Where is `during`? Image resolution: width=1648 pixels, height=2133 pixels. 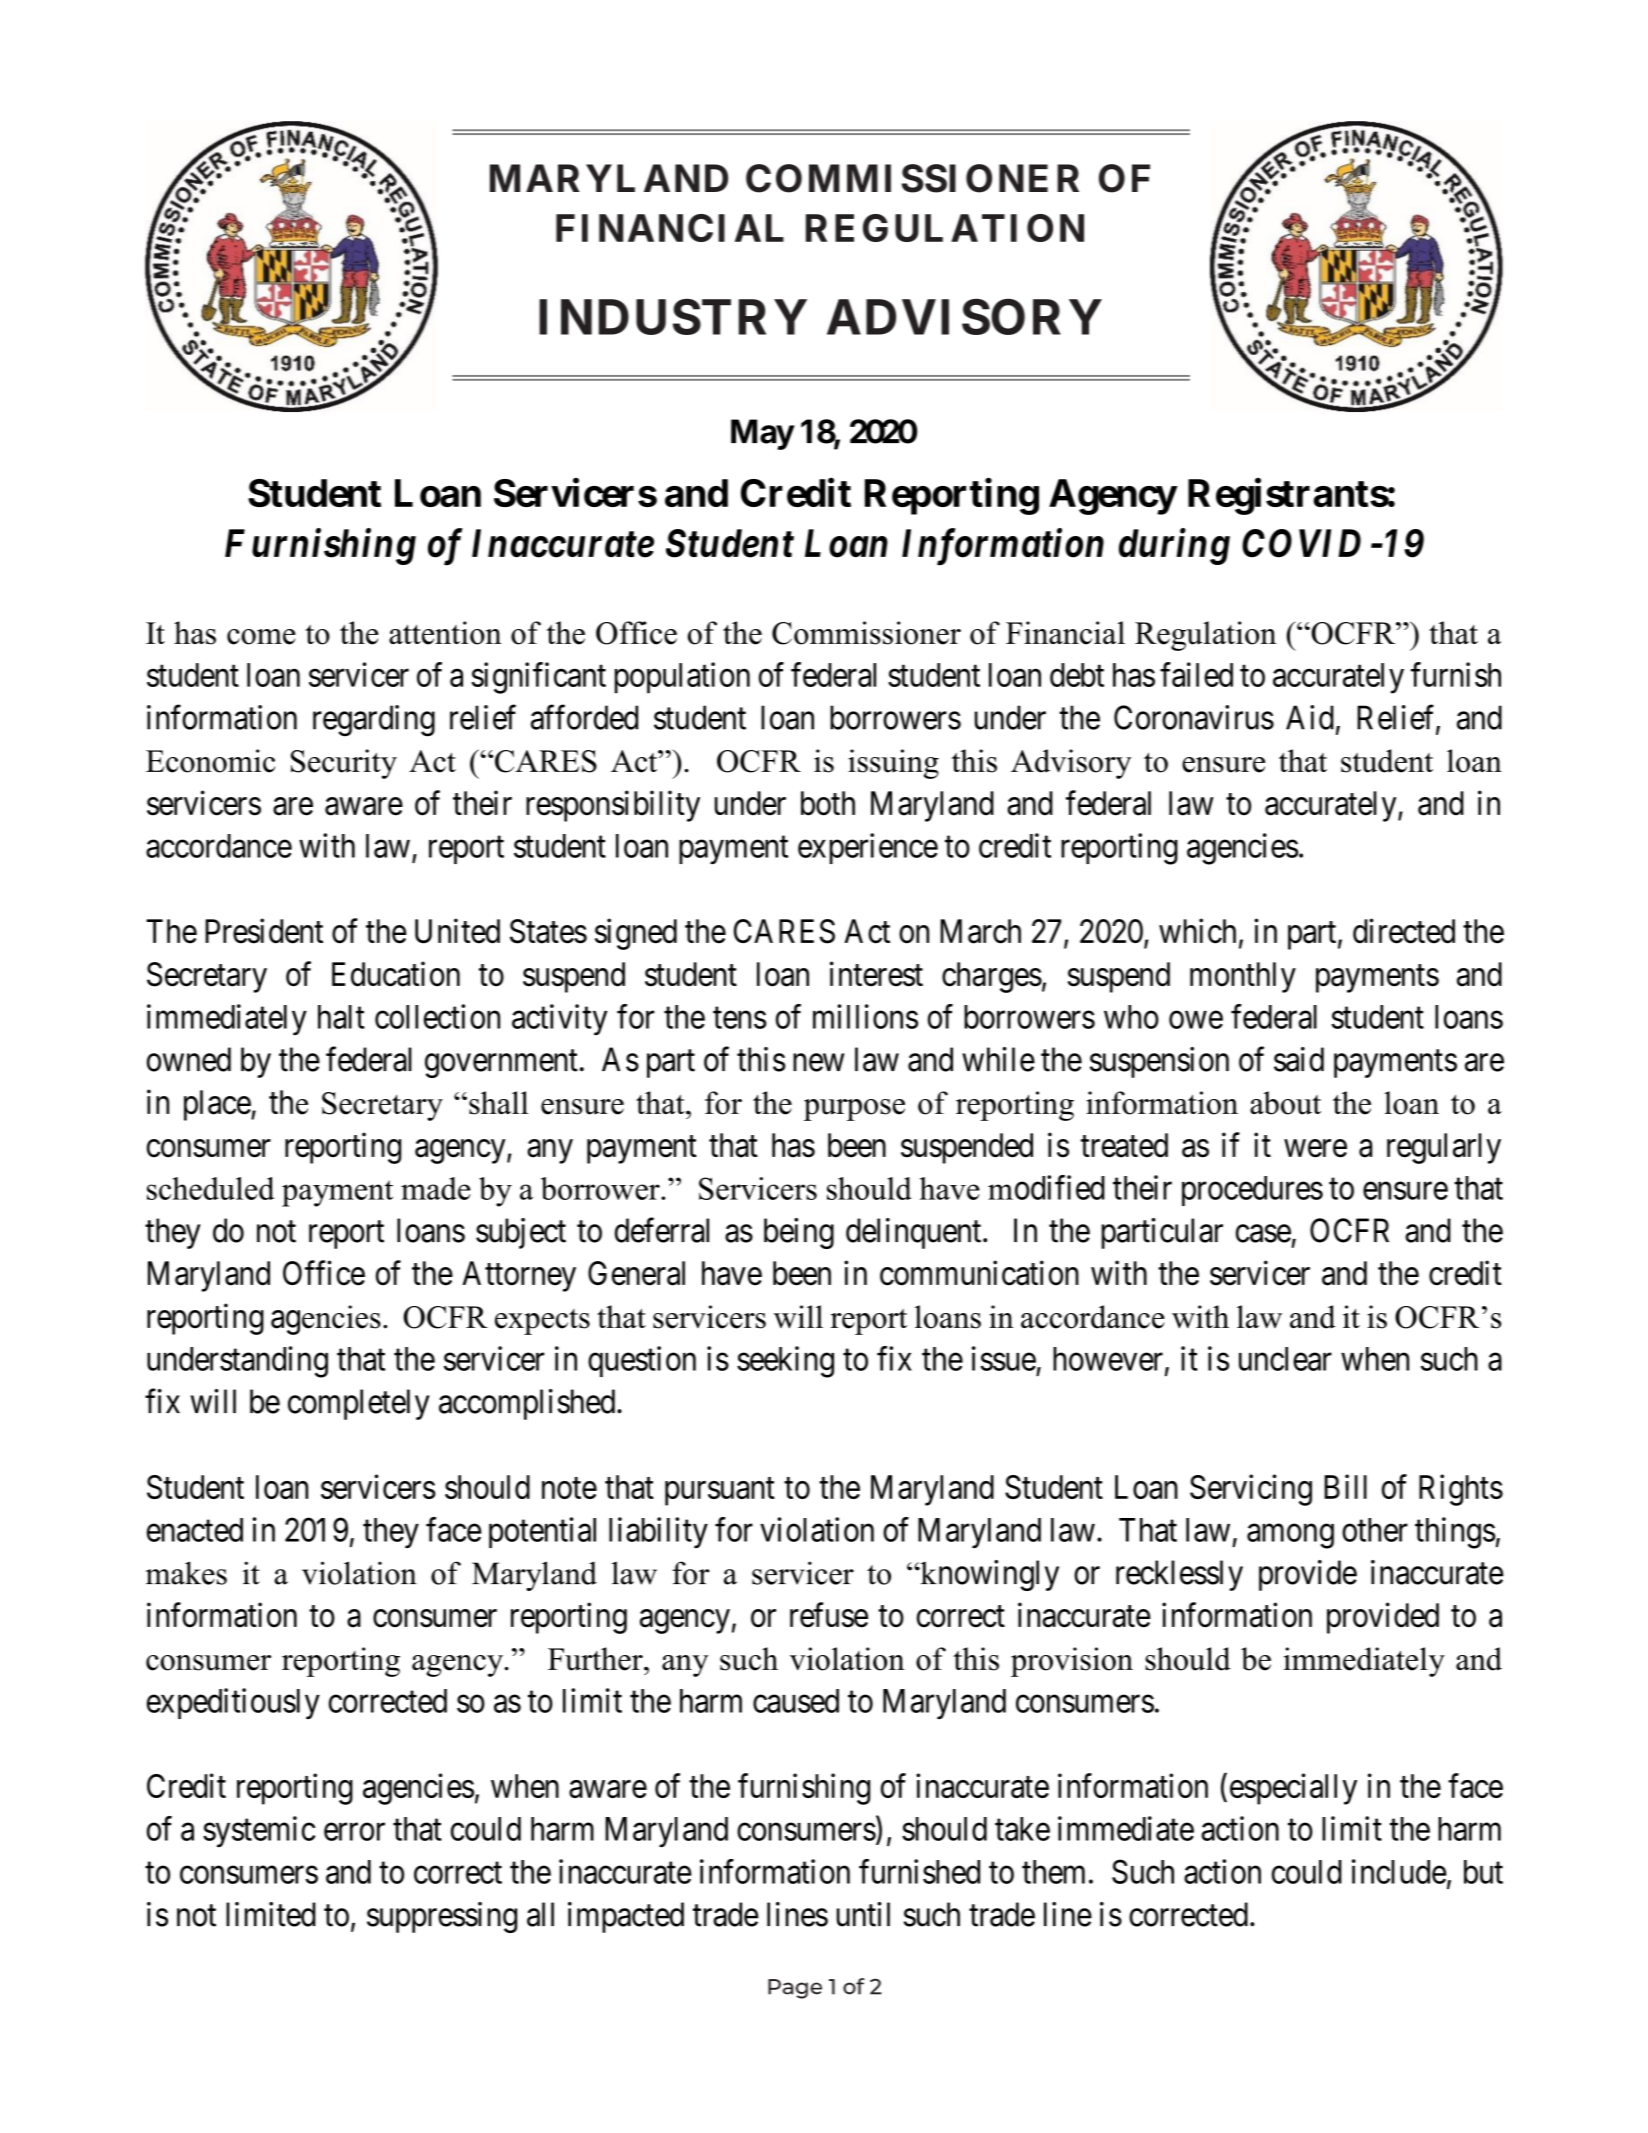
during is located at coordinates (1174, 546).
